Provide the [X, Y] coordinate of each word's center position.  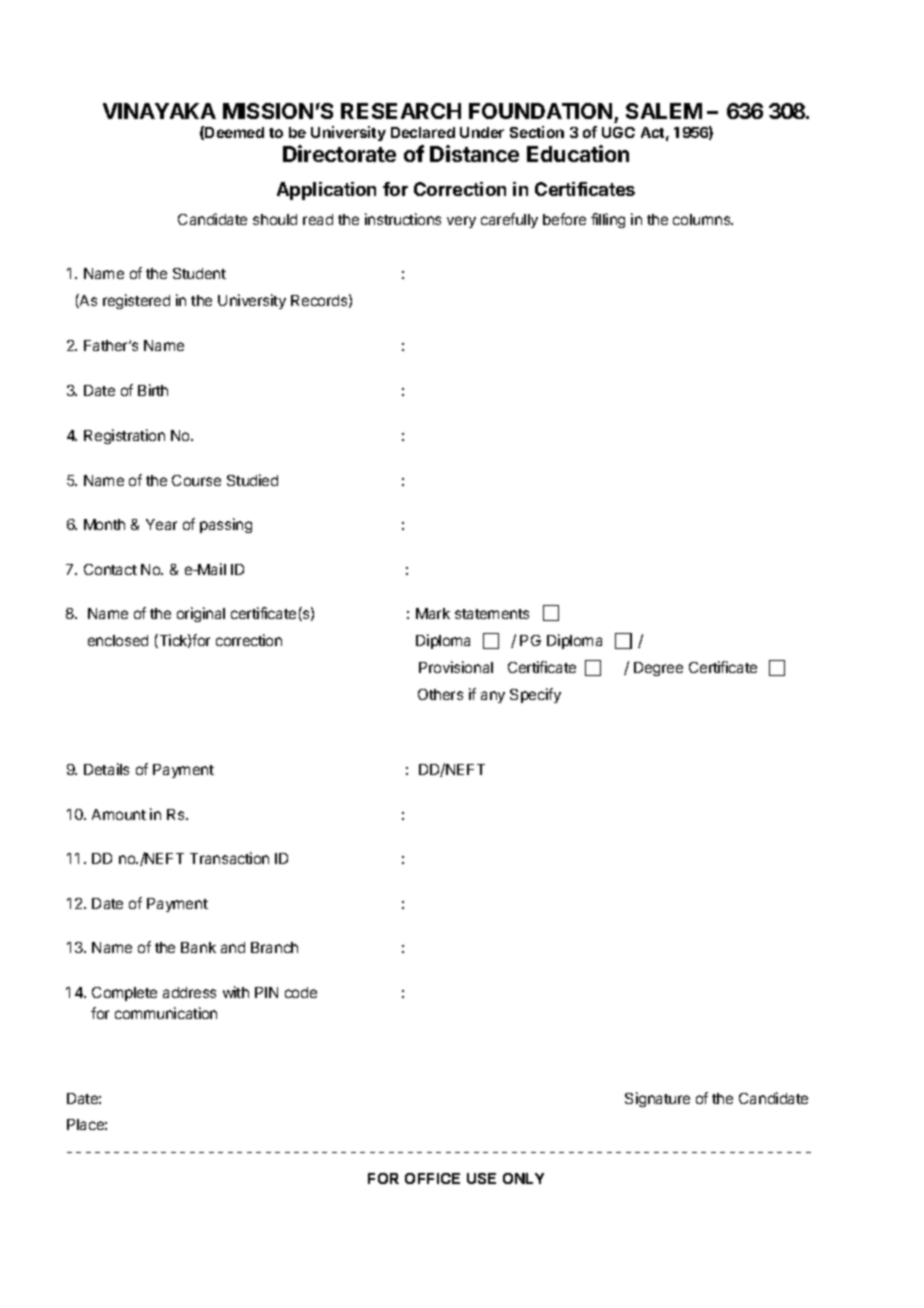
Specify [535, 695]
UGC [618, 132]
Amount [119, 814]
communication [166, 1013]
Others [440, 694]
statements [492, 614]
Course [196, 480]
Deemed [234, 132]
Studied [252, 480]
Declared [423, 132]
